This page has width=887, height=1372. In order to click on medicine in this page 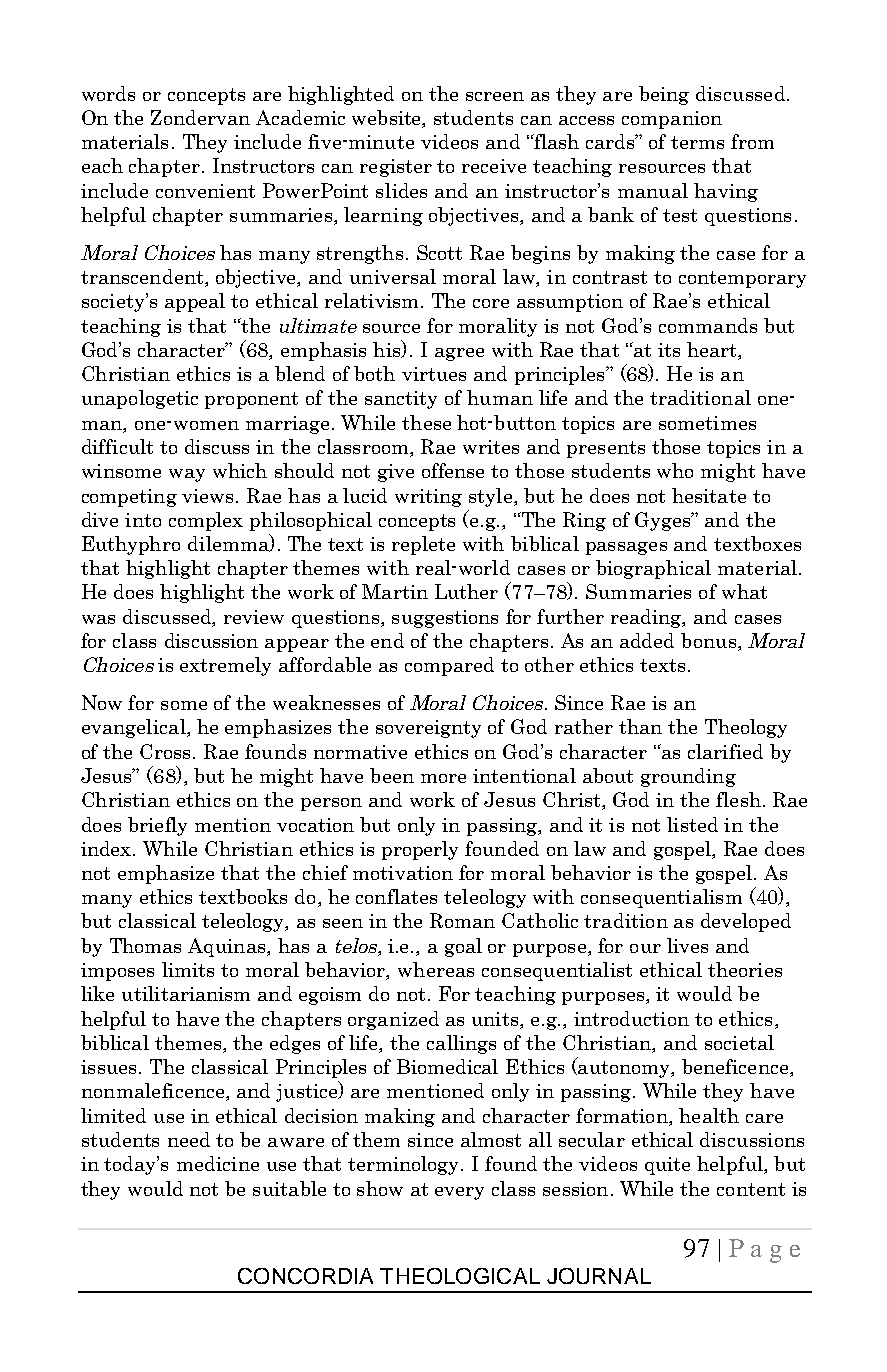, I will do `click(218, 1163)`.
